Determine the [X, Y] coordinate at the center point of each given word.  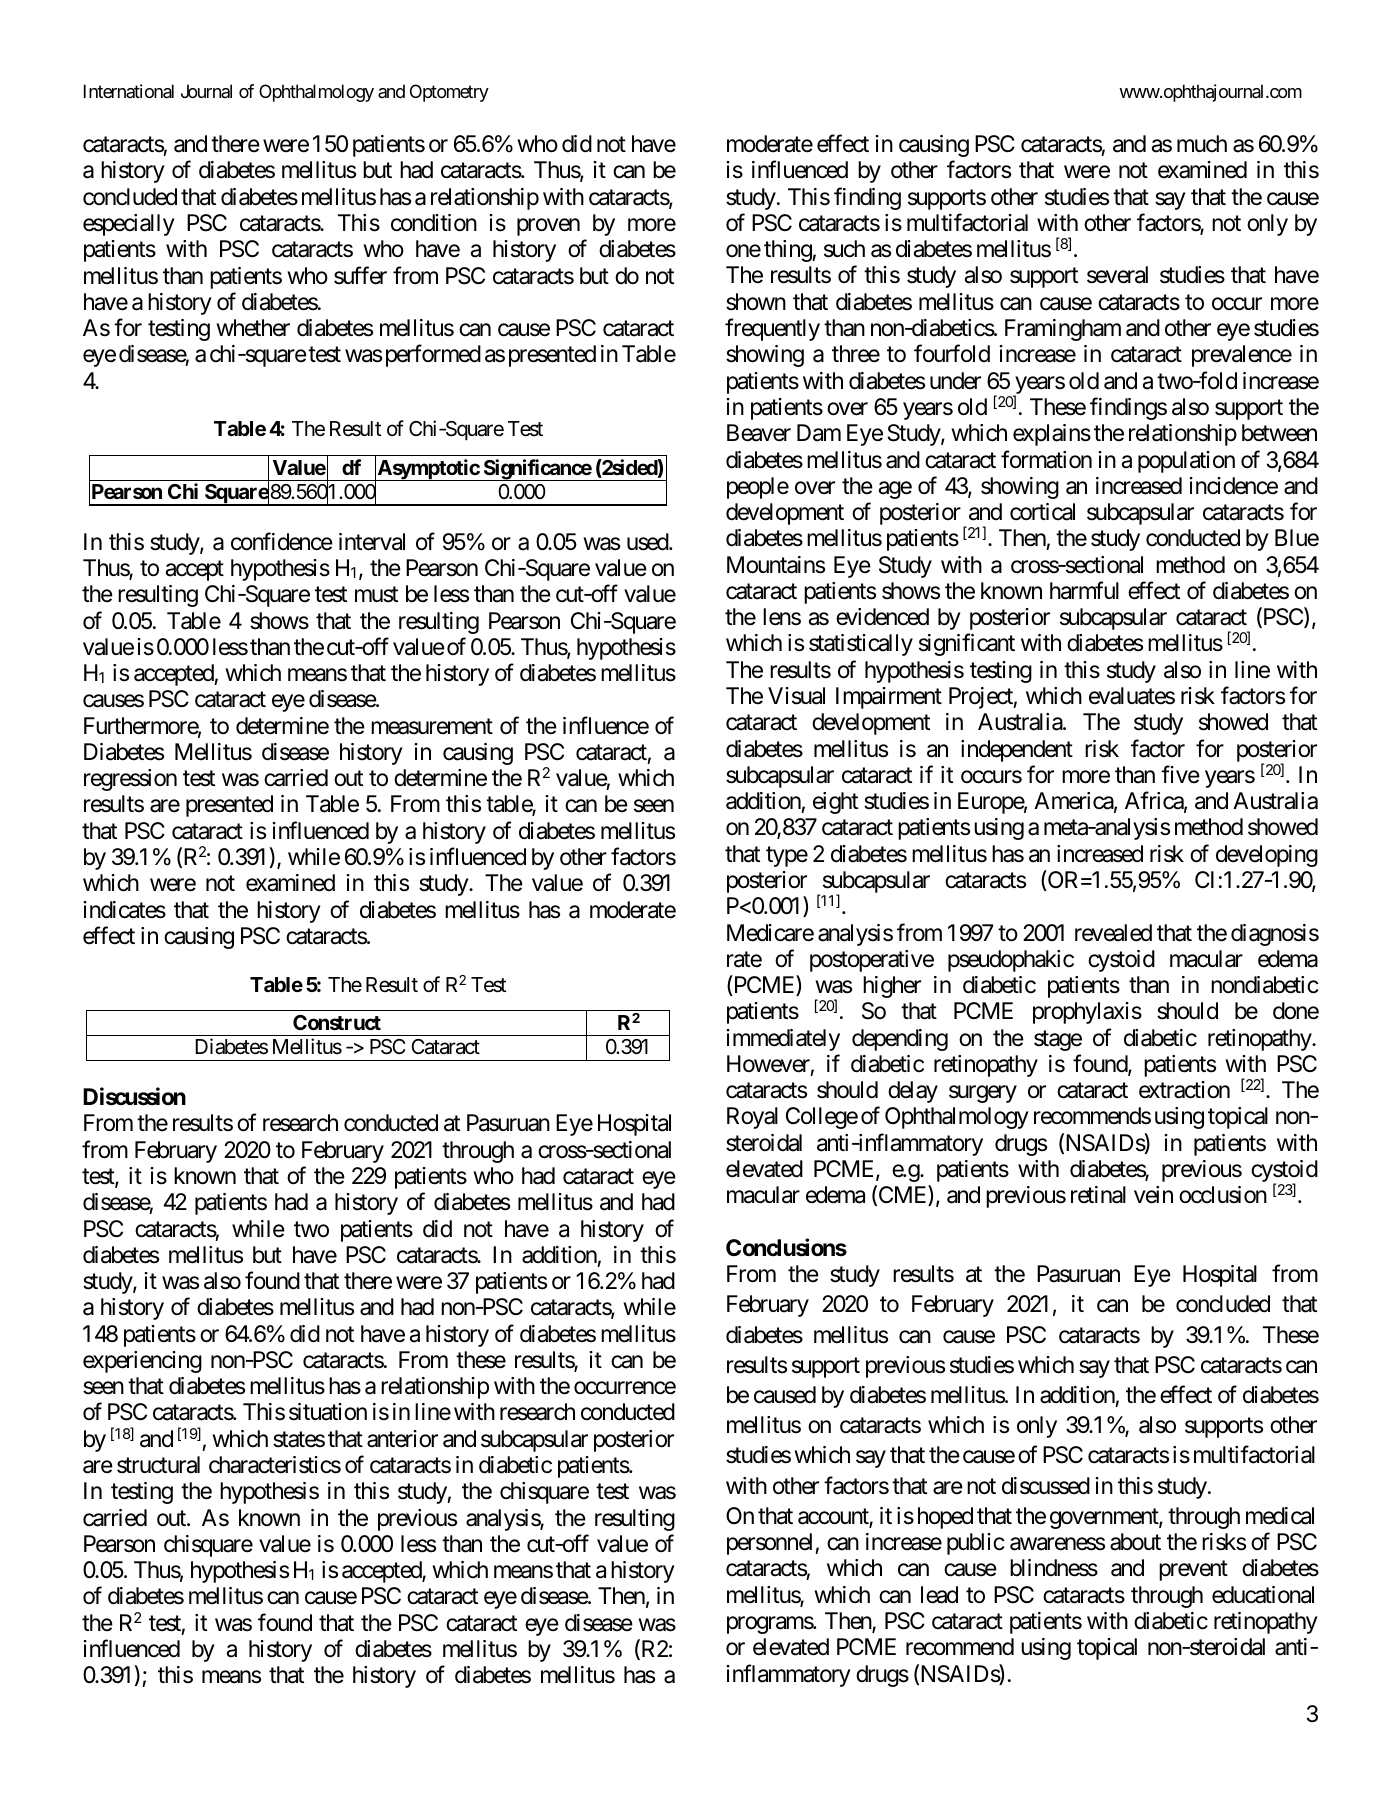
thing [788, 251]
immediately [783, 1040]
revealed [1113, 933]
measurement [432, 726]
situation [328, 1412]
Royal [752, 1118]
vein [1153, 1195]
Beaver [759, 433]
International [129, 91]
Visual [796, 696]
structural [158, 1465]
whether [253, 328]
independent [1017, 751]
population [1186, 462]
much [1202, 144]
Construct [337, 1022]
